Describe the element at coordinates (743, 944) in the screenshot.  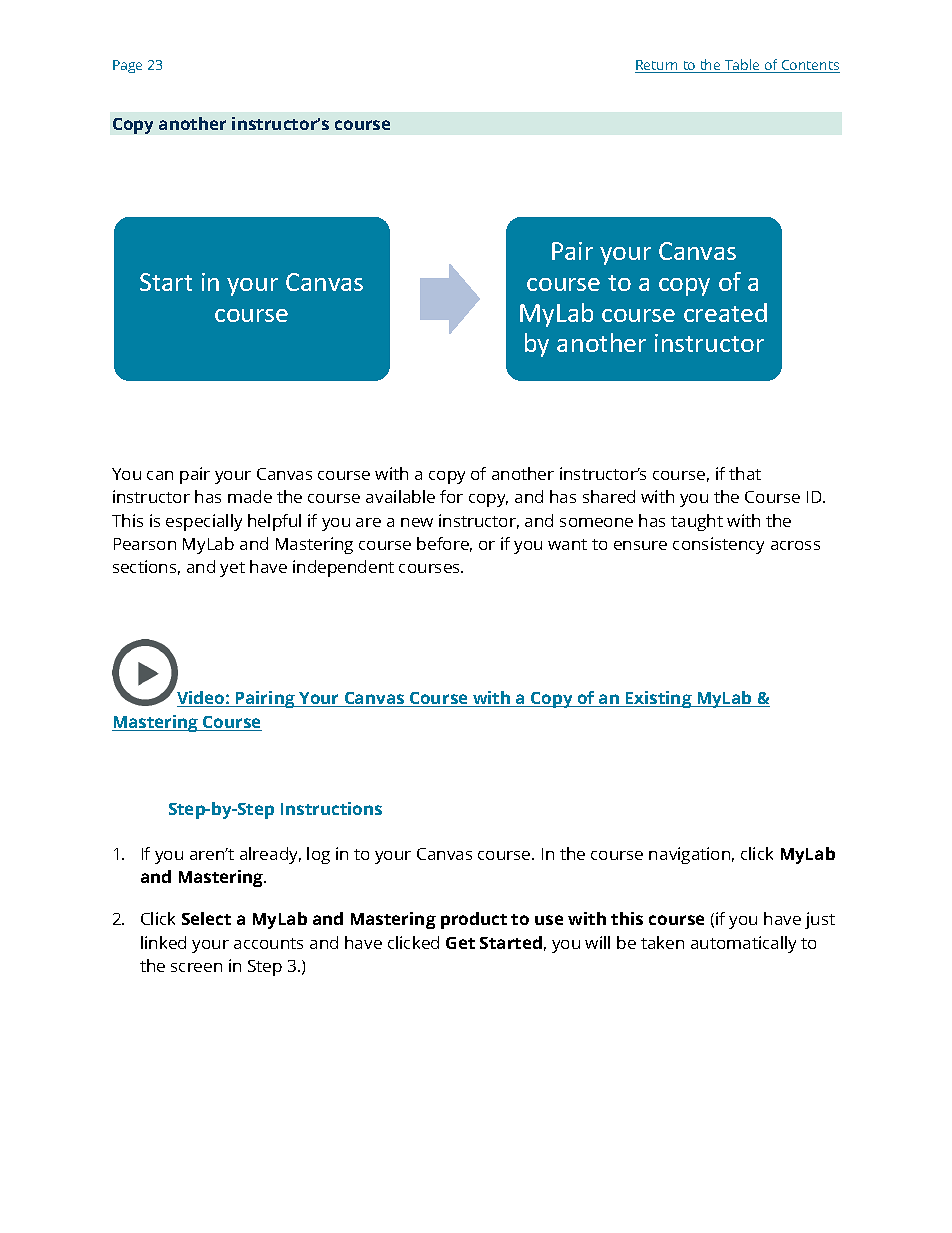
I see `automatically` at that location.
